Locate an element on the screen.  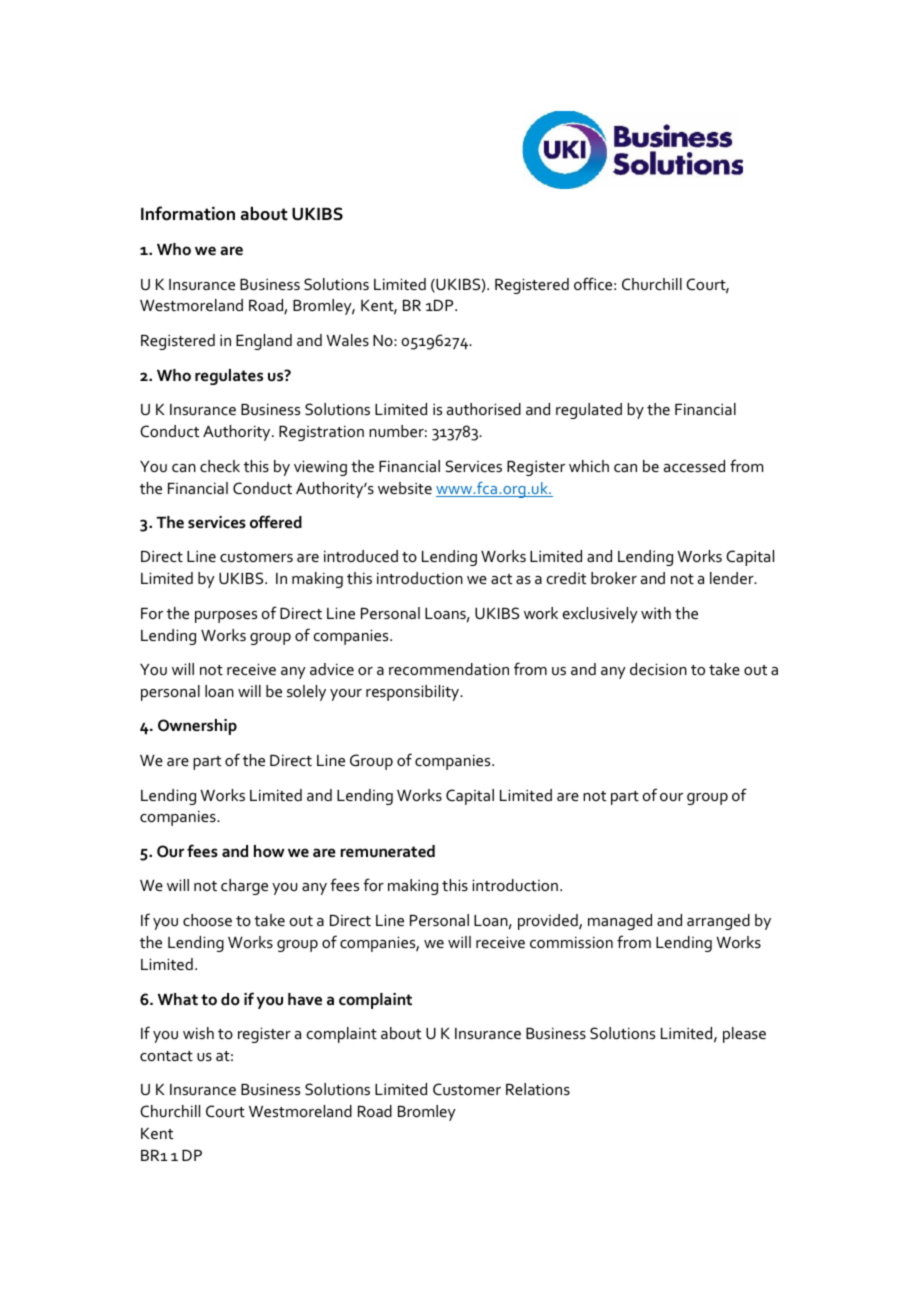
purposes is located at coordinates (226, 617).
